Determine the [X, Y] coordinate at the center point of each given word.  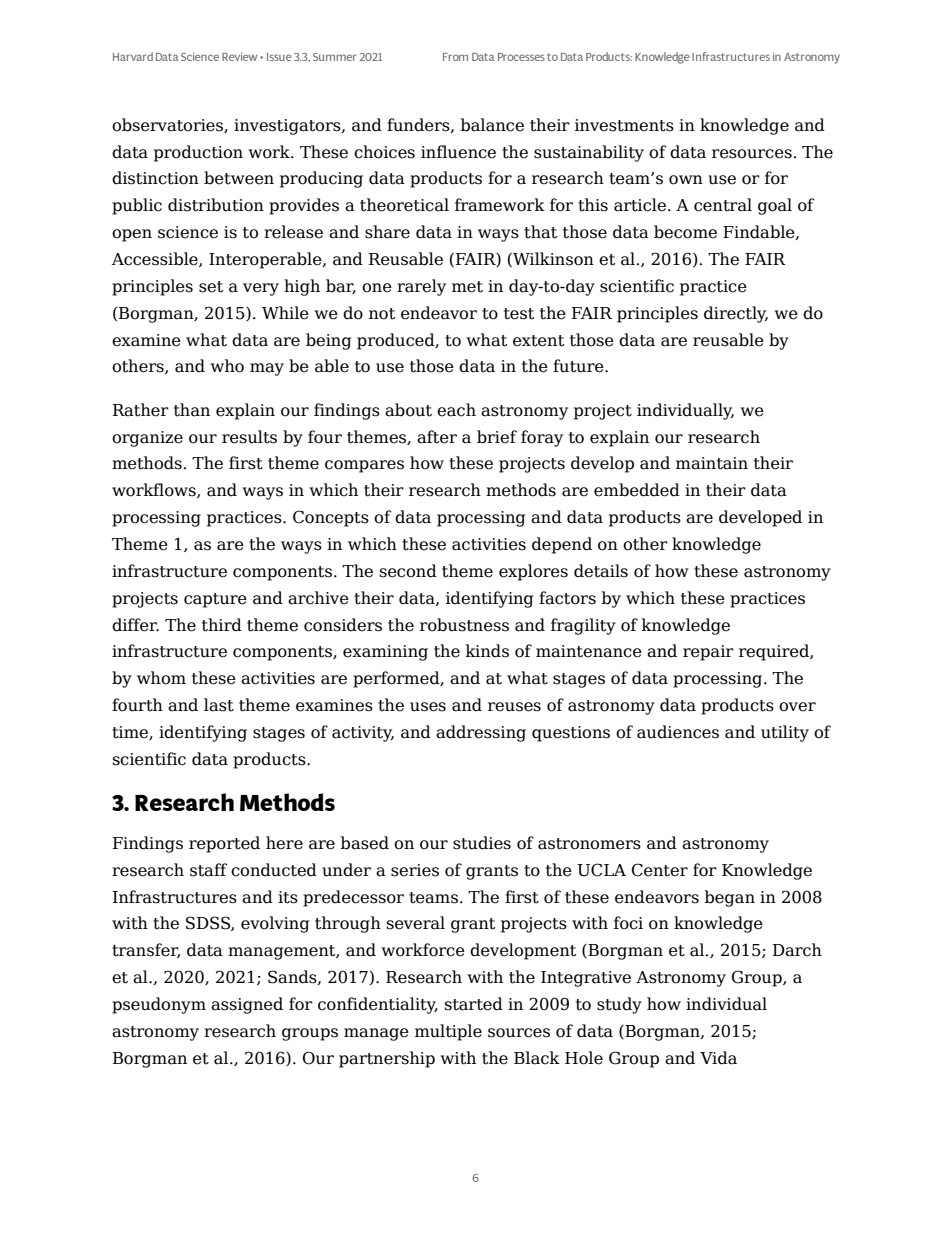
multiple [448, 1032]
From [455, 57]
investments [624, 125]
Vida [718, 1058]
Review [239, 56]
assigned [247, 1005]
